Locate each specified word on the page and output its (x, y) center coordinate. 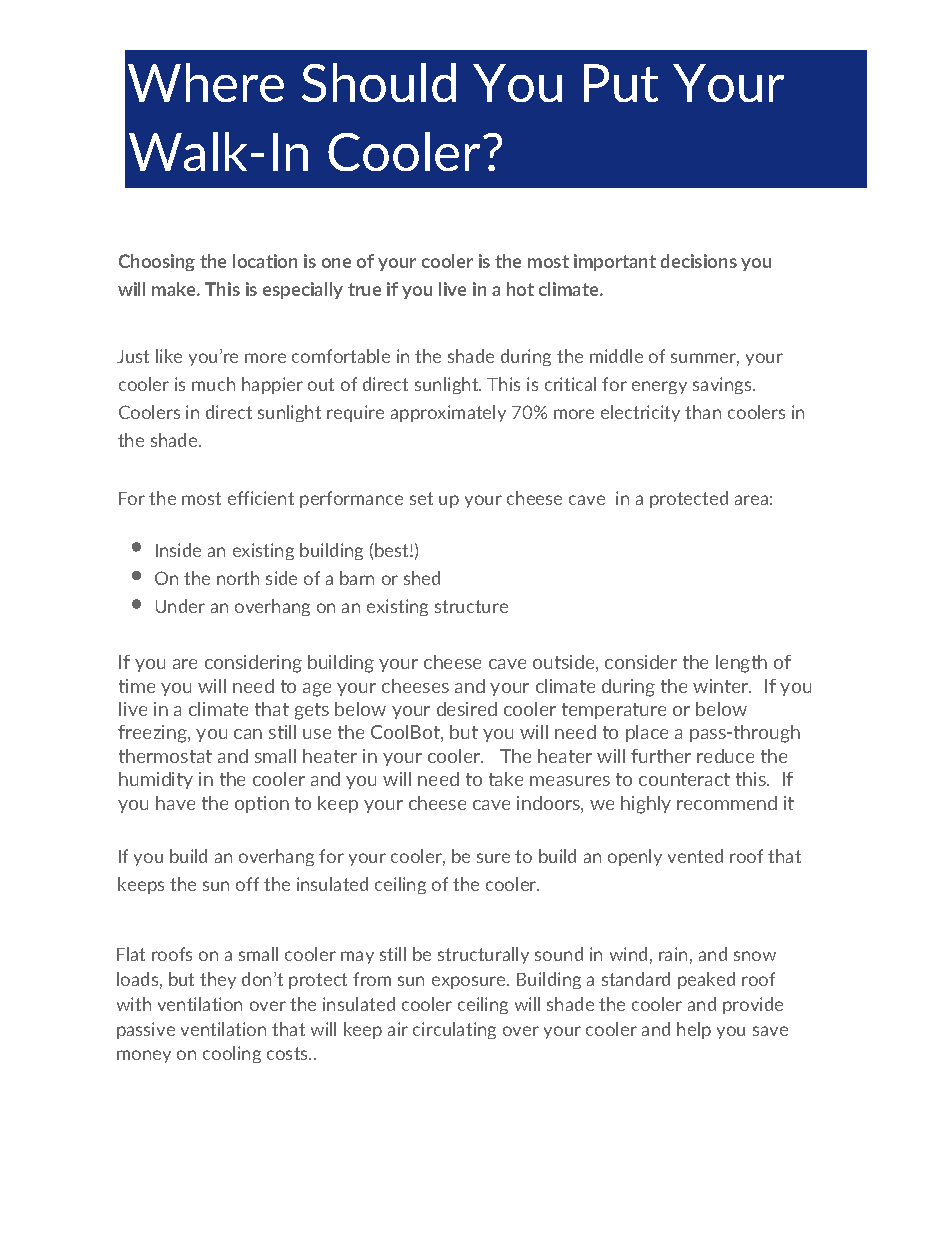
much (213, 384)
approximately (448, 413)
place (647, 733)
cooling (232, 1054)
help (694, 1030)
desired (467, 709)
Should (379, 82)
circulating (454, 1030)
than (703, 412)
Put (621, 83)
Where (206, 82)
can (248, 734)
